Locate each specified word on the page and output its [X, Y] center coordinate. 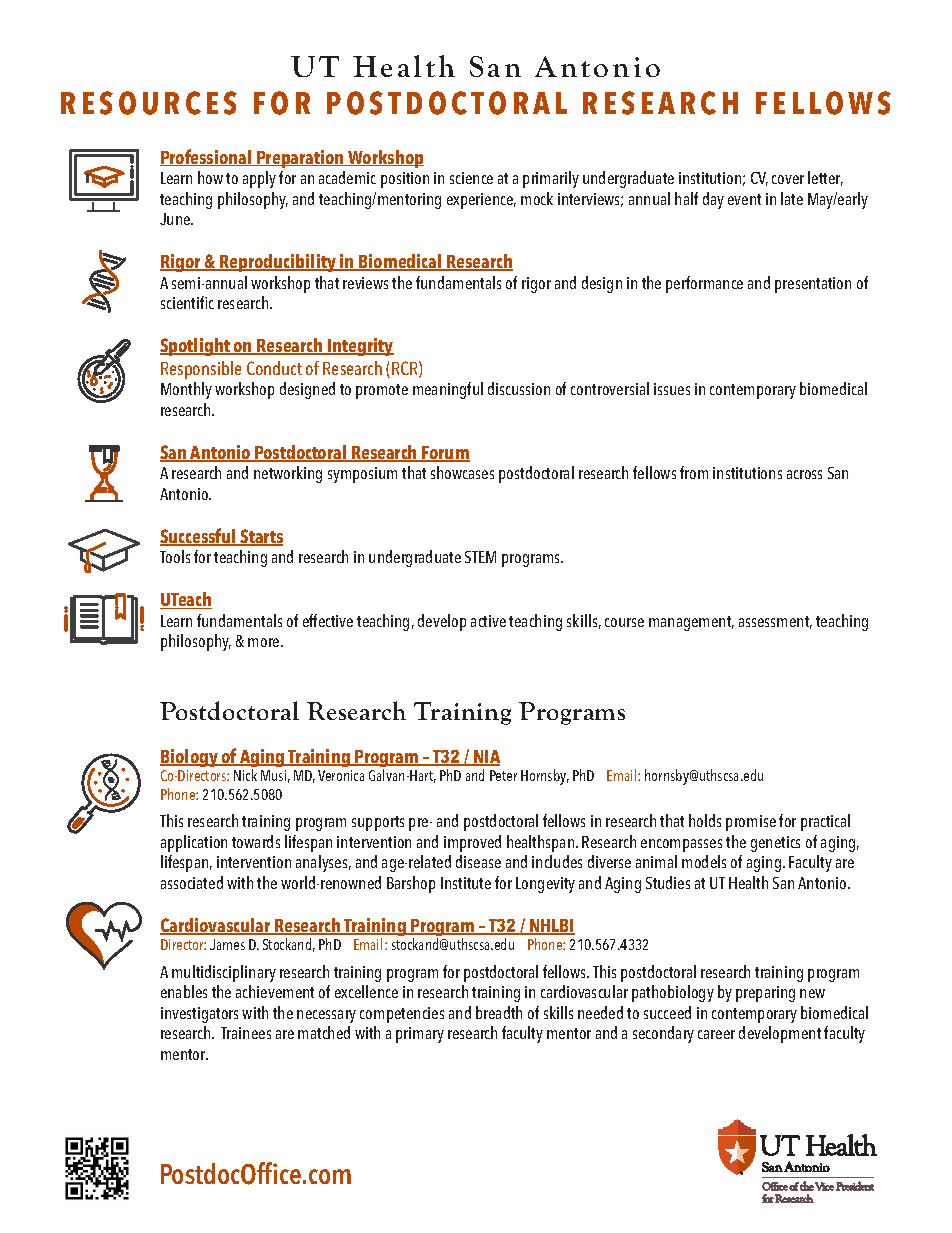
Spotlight [196, 347]
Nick [245, 775]
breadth [499, 1012]
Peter [503, 775]
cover [788, 179]
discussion [519, 388]
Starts [260, 537]
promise [751, 823]
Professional [207, 157]
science [471, 178]
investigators [199, 1015]
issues [672, 389]
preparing [765, 994]
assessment [775, 622]
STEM [480, 557]
